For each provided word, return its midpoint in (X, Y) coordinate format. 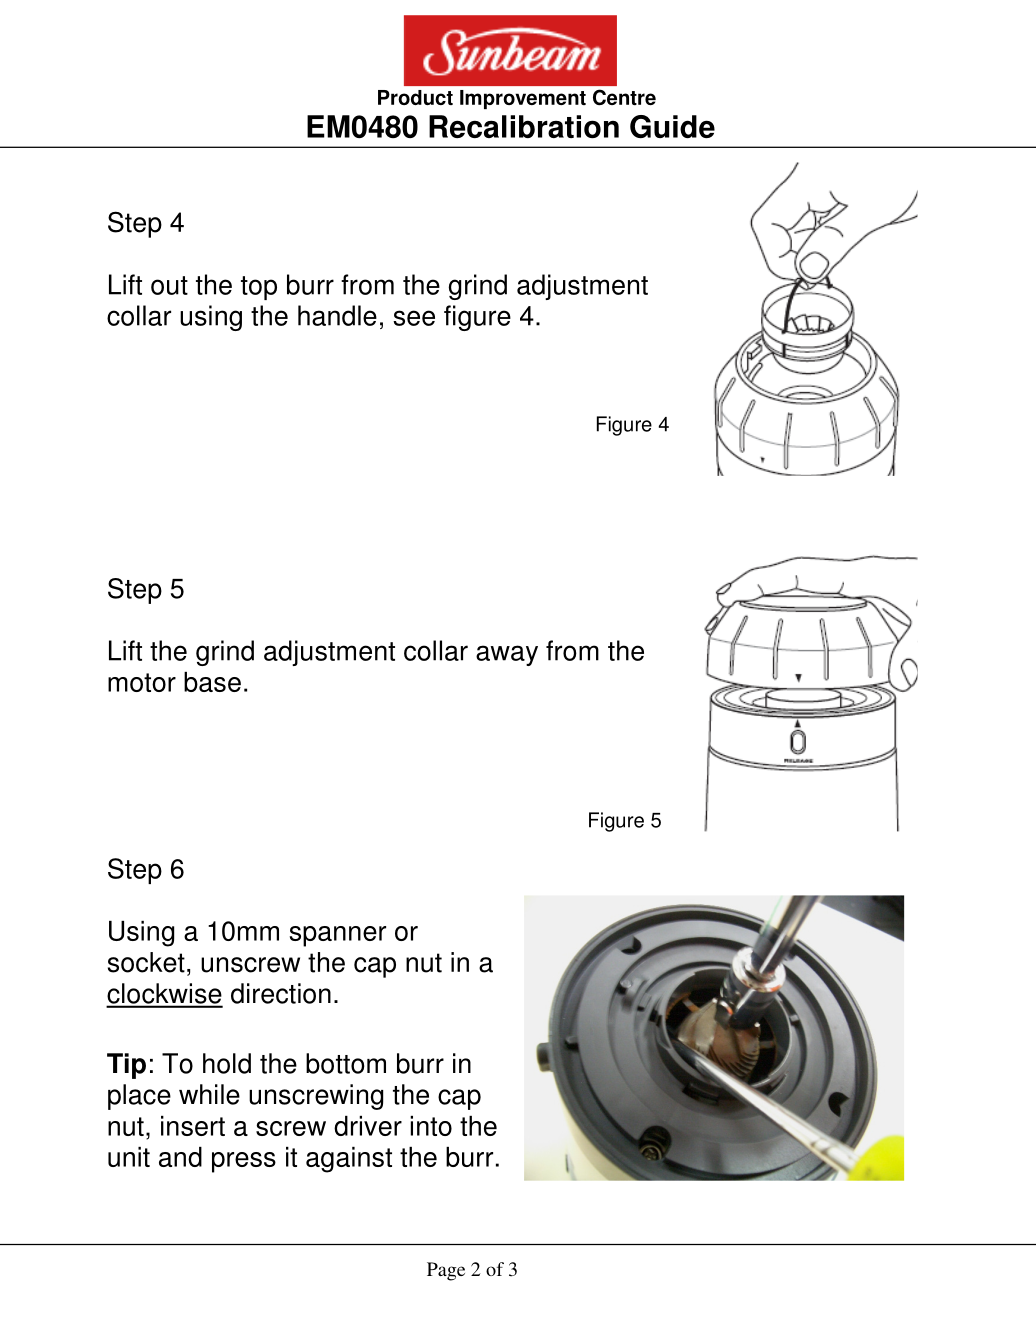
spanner (338, 936)
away (507, 655)
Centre (624, 97)
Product (415, 97)
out (169, 285)
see (414, 318)
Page (446, 1271)
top (259, 288)
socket (146, 962)
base (212, 682)
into (431, 1126)
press (244, 1162)
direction (281, 993)
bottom (346, 1063)
